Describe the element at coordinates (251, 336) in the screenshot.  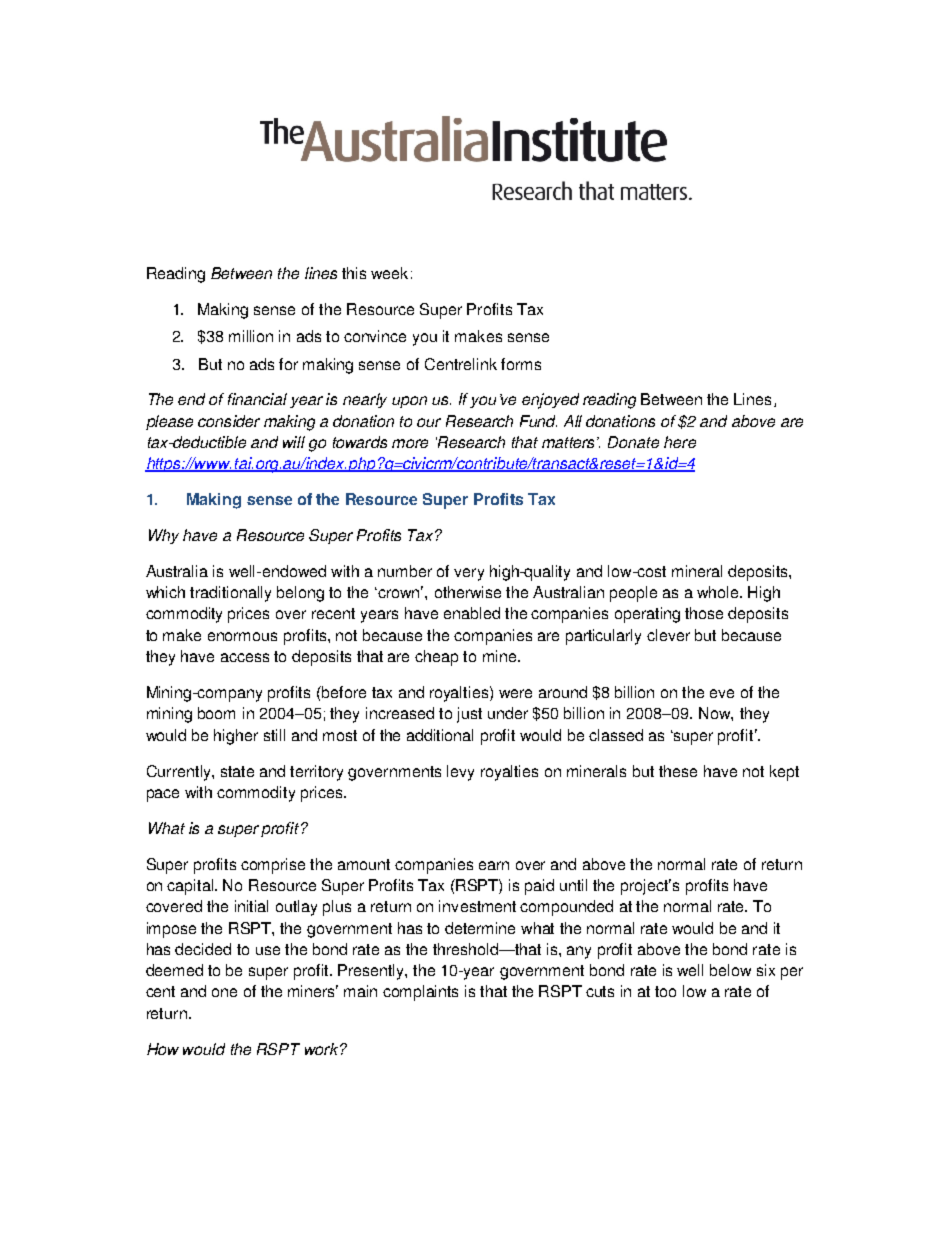
I see `million` at that location.
